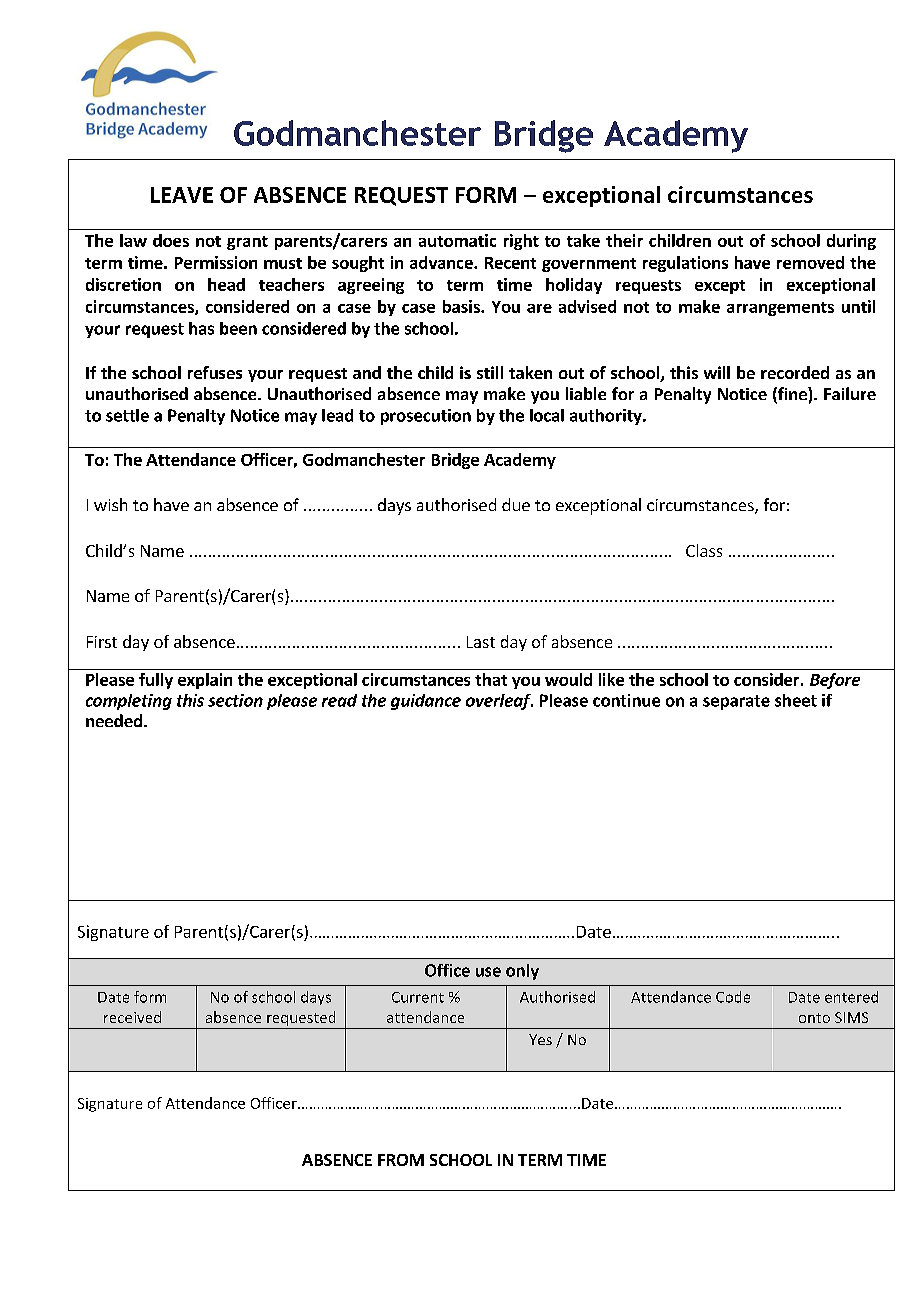 This screenshot has width=924, height=1308. What do you see at coordinates (401, 1160) in the screenshot?
I see `FROM` at bounding box center [401, 1160].
